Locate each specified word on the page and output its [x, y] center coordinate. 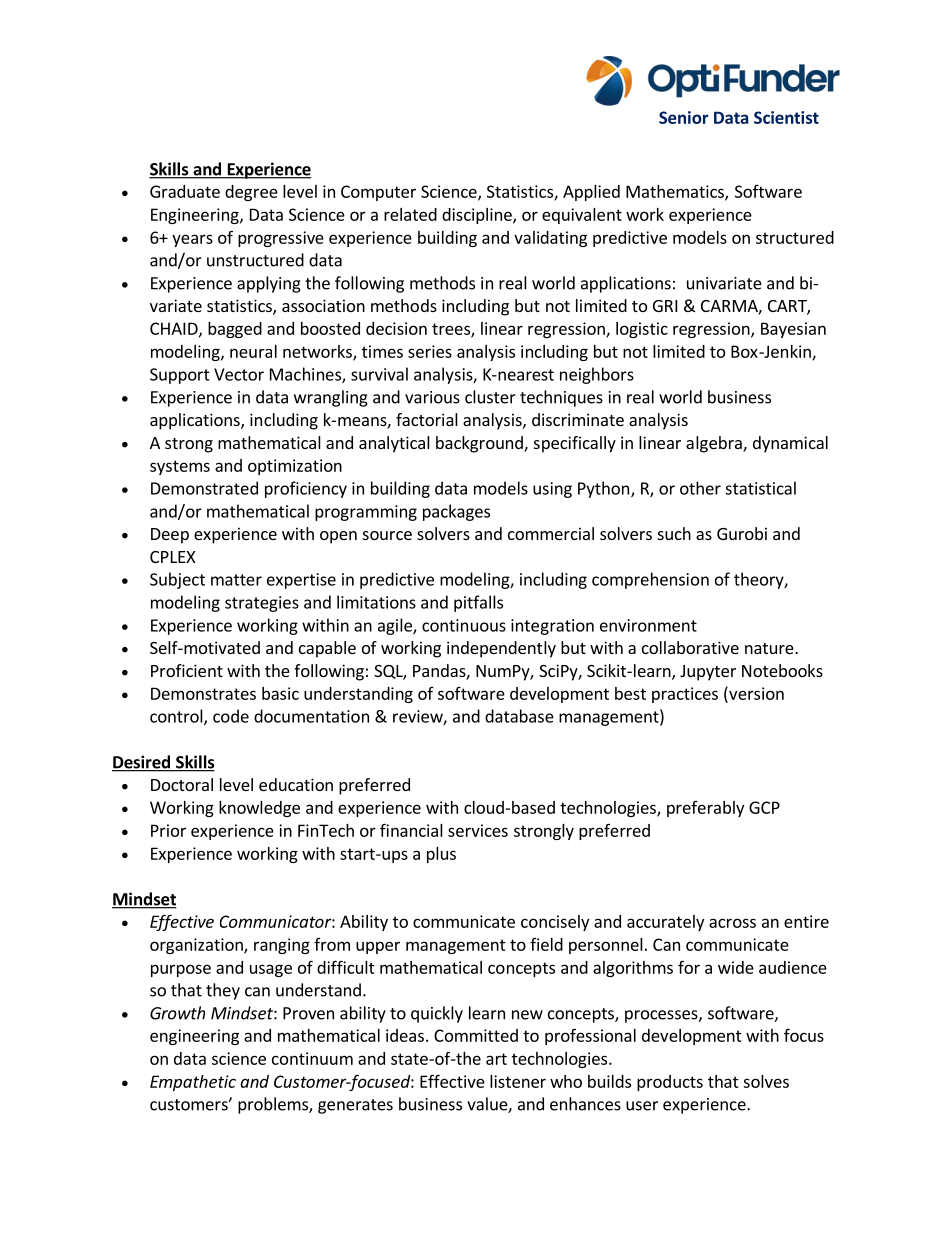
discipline [478, 216]
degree [251, 193]
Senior [683, 117]
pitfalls [478, 603]
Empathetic [193, 1083]
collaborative [690, 647]
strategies [262, 604]
